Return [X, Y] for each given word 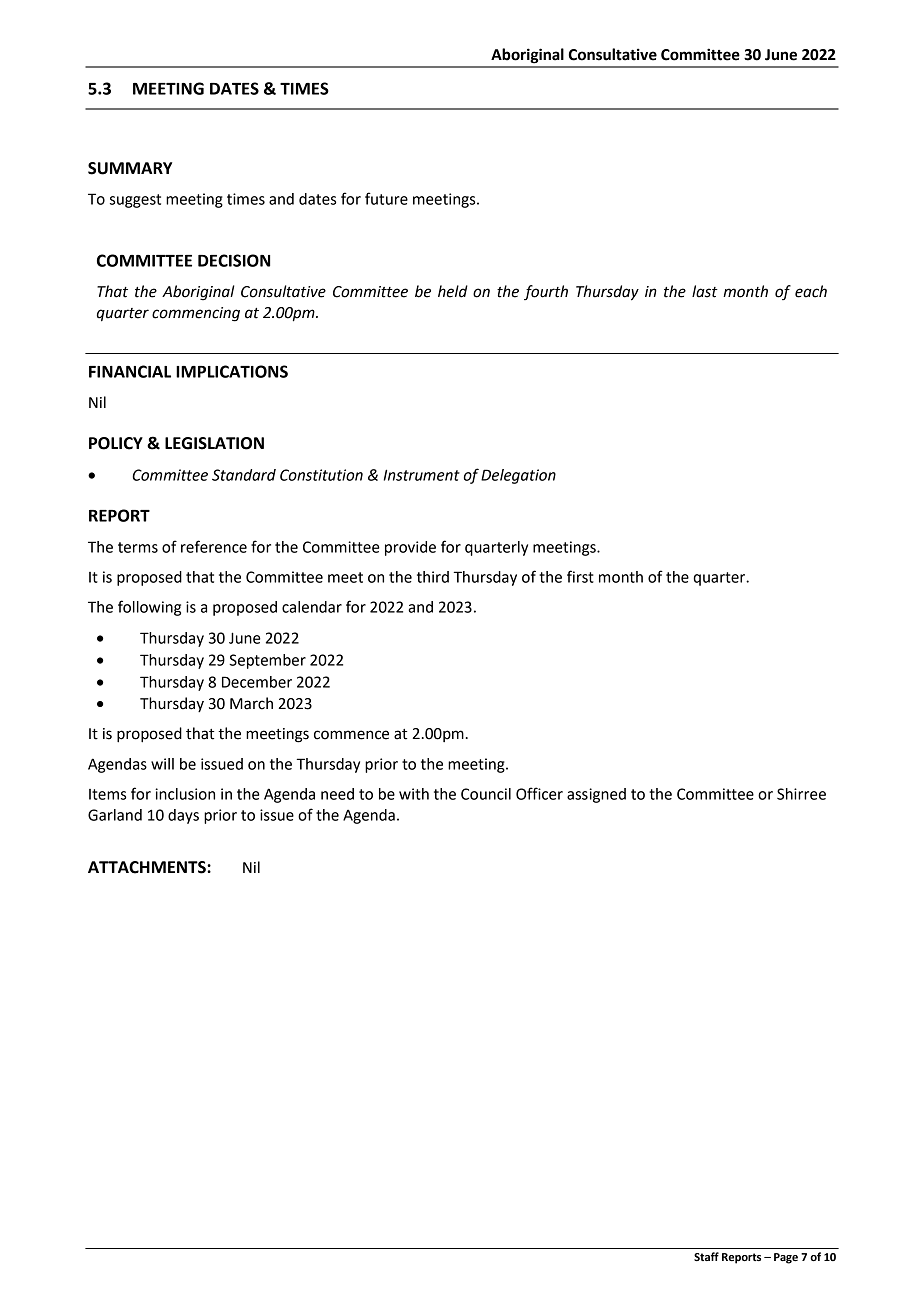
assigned [596, 795]
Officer [539, 793]
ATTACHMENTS [148, 867]
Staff [706, 1256]
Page [786, 1258]
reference [214, 546]
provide [410, 548]
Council [486, 794]
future [386, 198]
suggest [135, 201]
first [580, 576]
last [705, 291]
